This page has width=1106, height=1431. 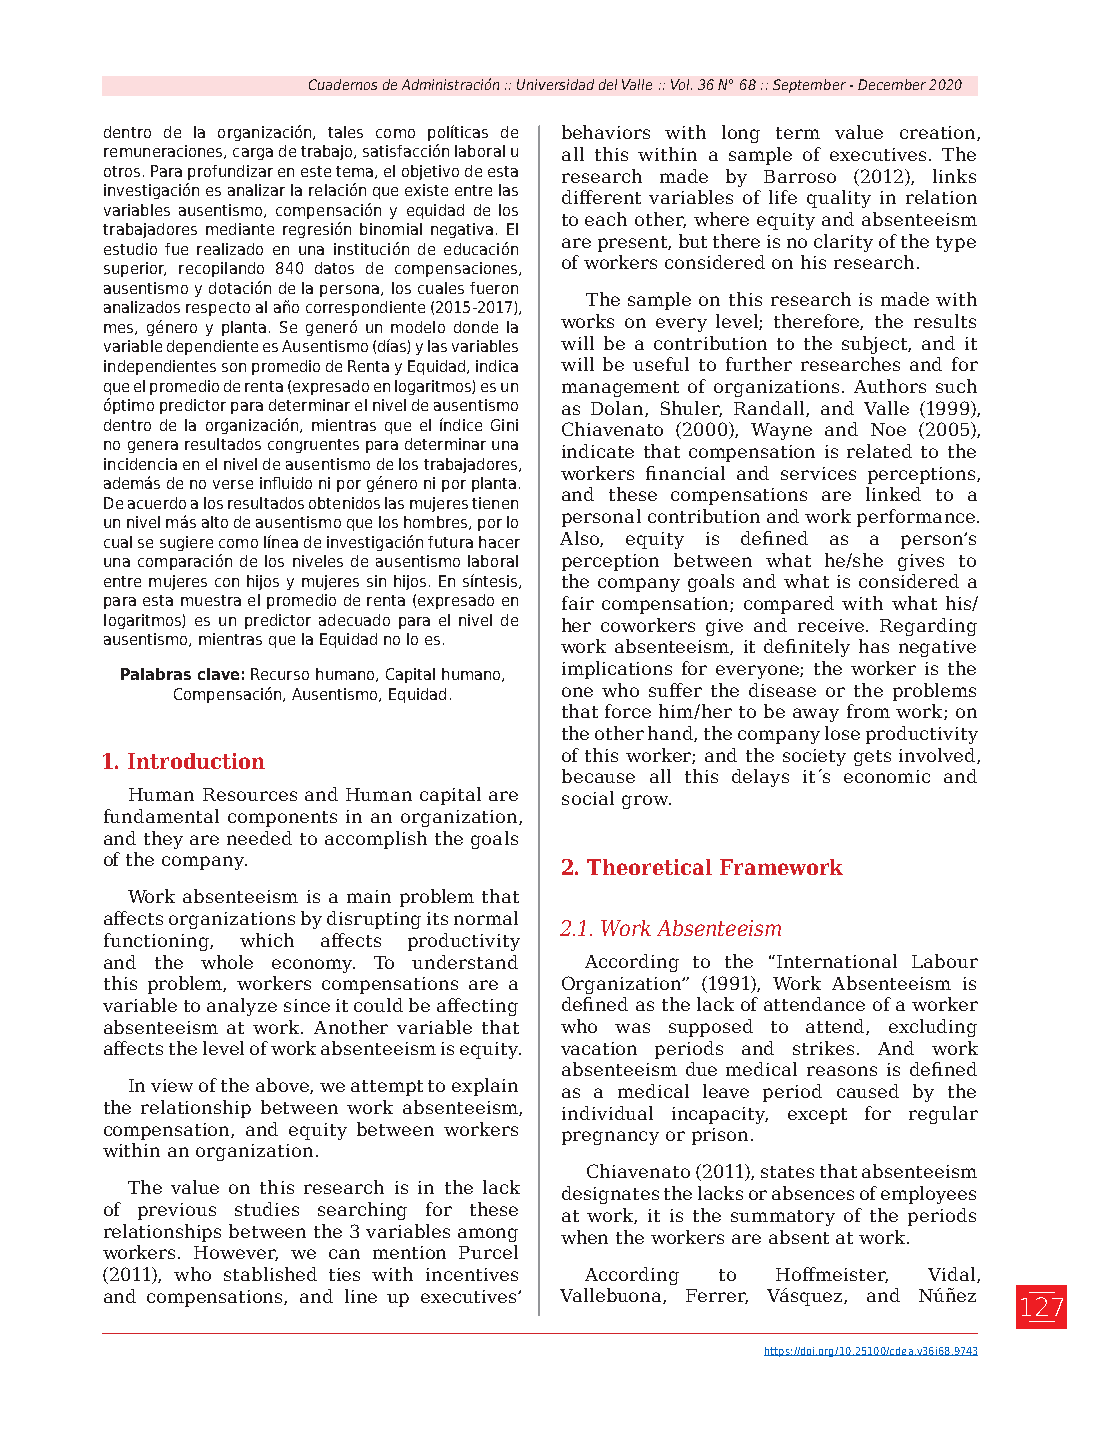 I want to click on December, so click(x=892, y=84).
